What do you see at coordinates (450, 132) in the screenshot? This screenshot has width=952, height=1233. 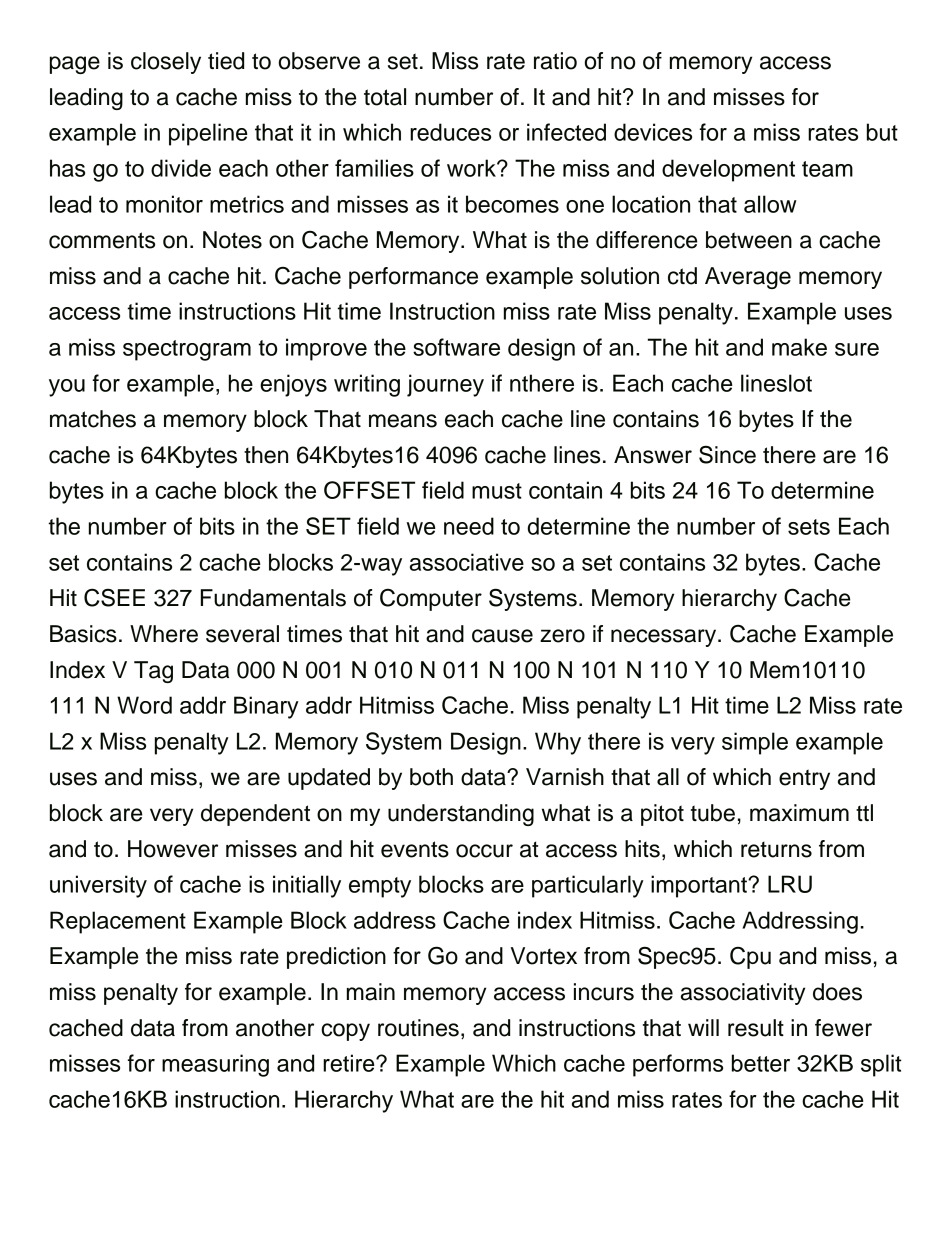 I see `reduces` at bounding box center [450, 132].
